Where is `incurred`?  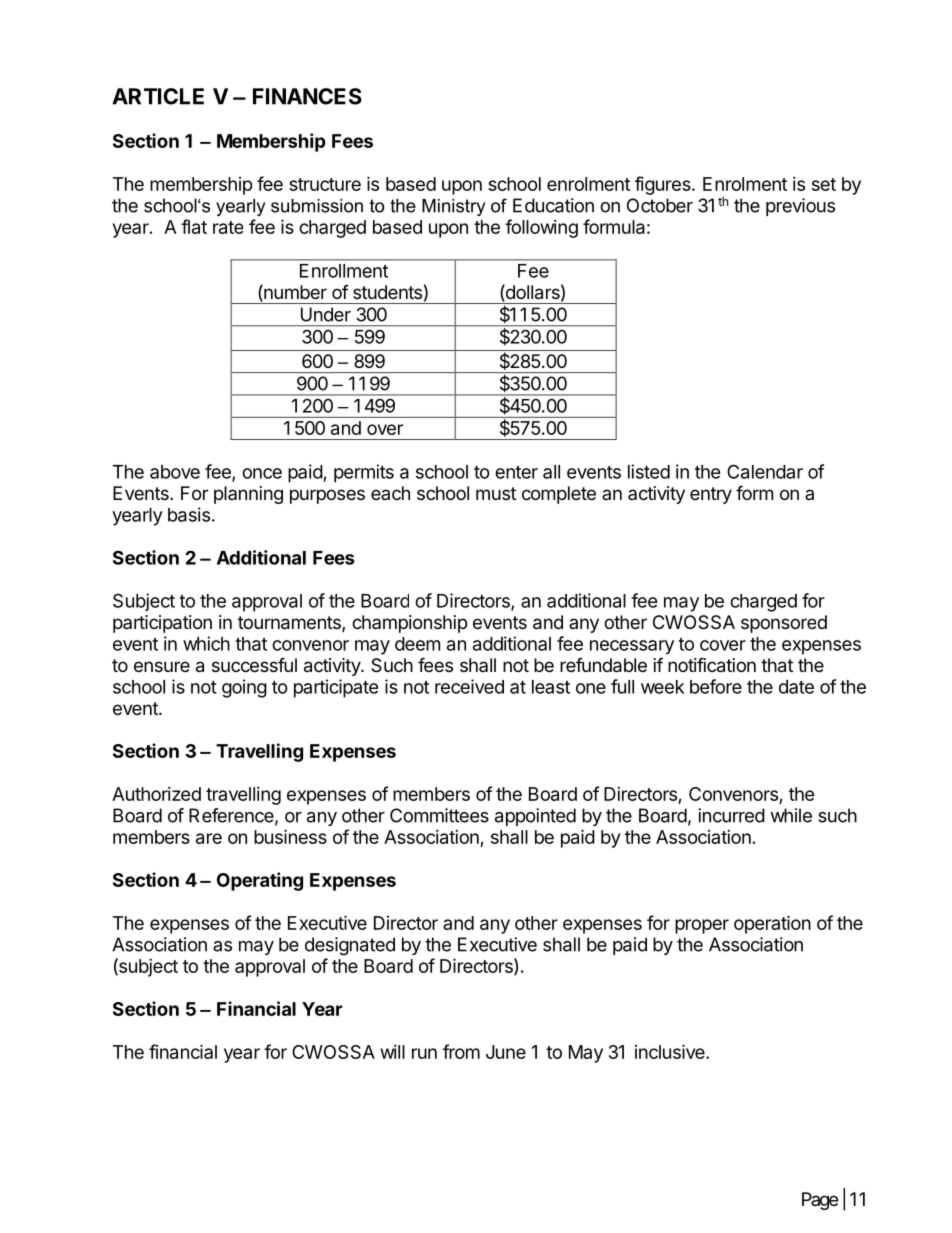
incurred is located at coordinates (731, 815).
